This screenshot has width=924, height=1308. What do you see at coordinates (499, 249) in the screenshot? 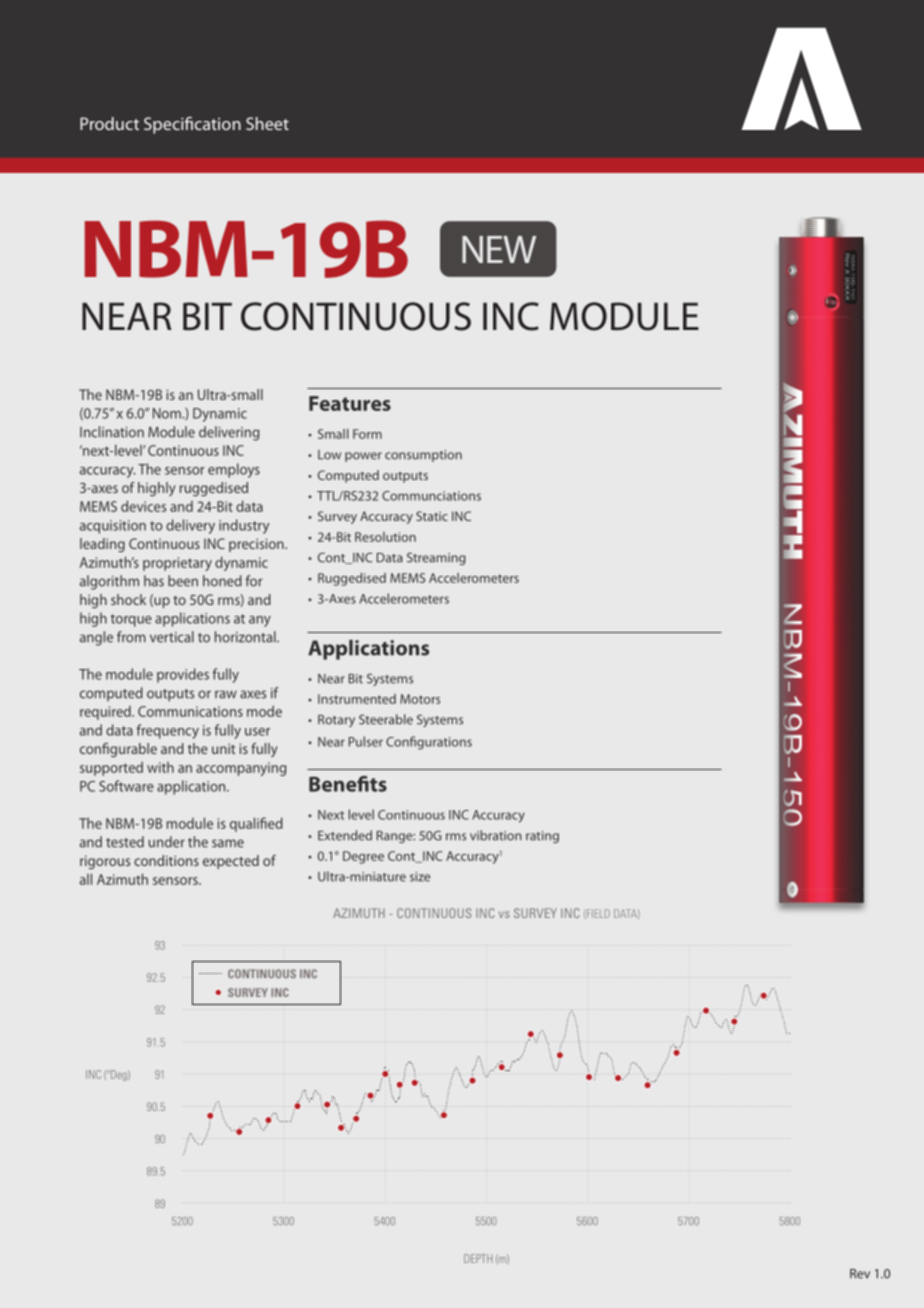
I see `NEW` at bounding box center [499, 249].
